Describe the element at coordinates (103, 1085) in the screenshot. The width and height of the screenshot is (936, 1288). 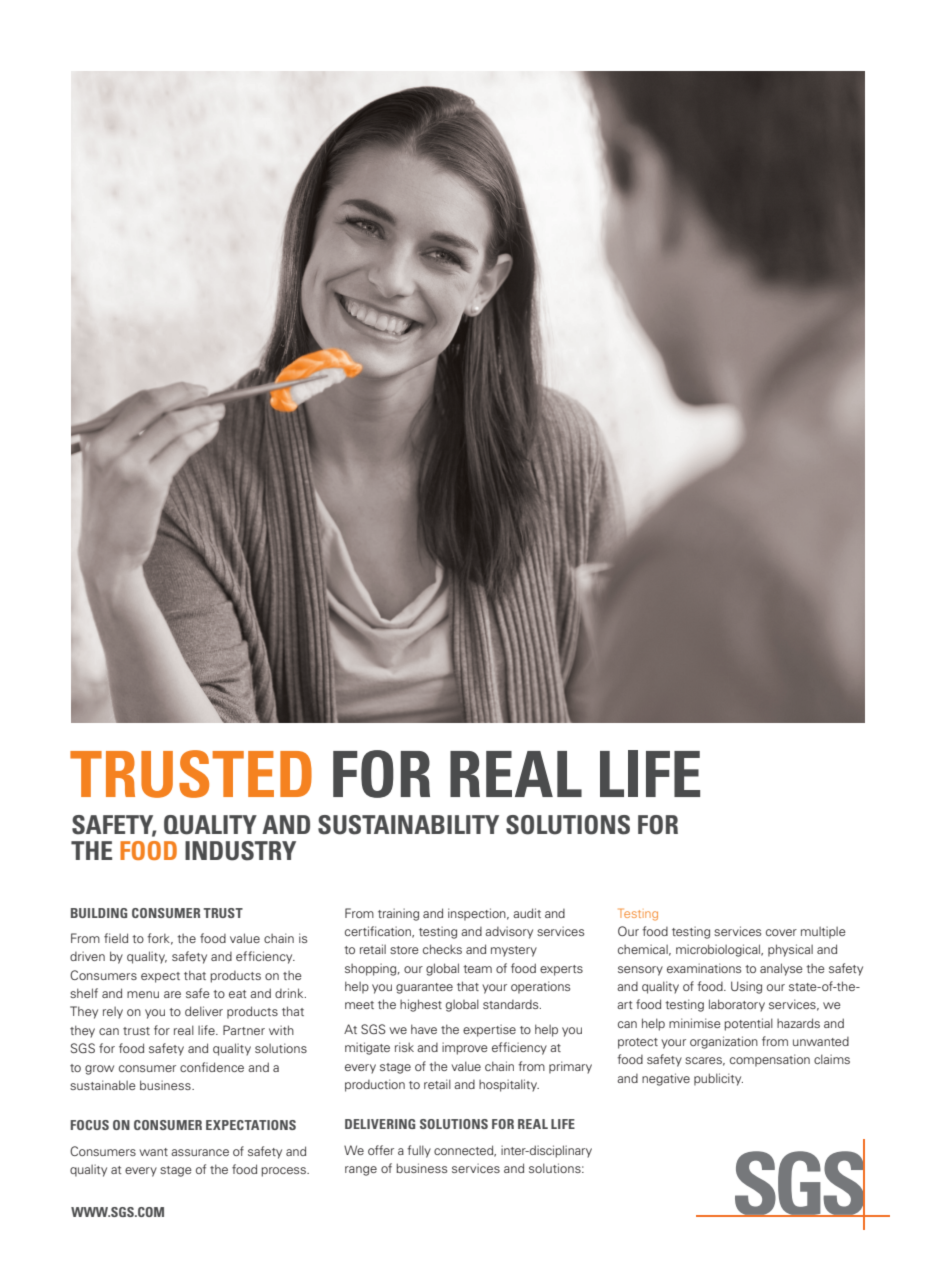
I see `sustainable` at that location.
